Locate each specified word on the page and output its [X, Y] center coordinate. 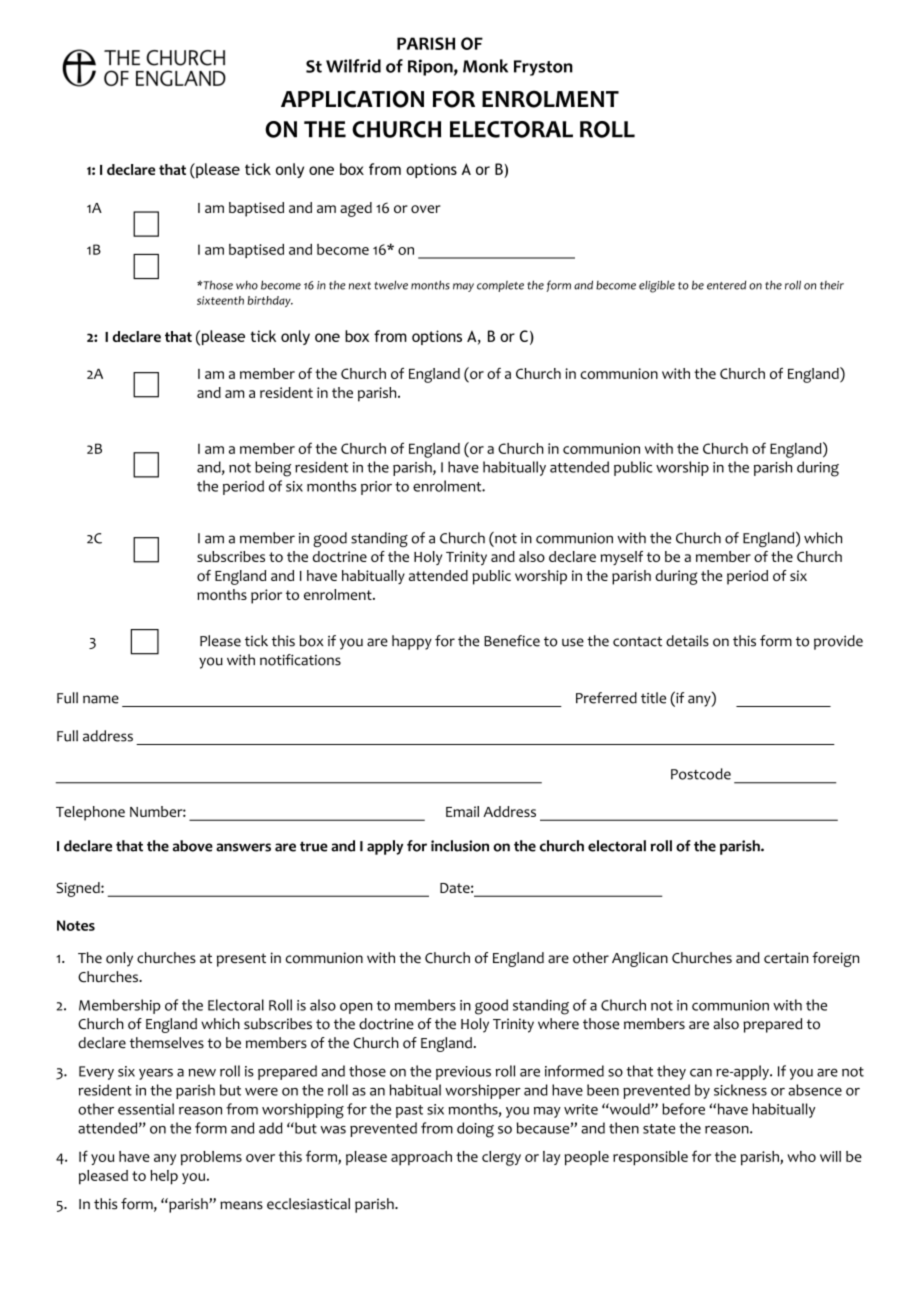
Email [462, 811]
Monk [485, 66]
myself [622, 558]
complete [500, 286]
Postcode [701, 774]
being [273, 469]
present [241, 960]
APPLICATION [352, 99]
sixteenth [220, 300]
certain [786, 958]
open [356, 1008]
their [832, 285]
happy [412, 642]
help [164, 1177]
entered [726, 285]
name [101, 699]
